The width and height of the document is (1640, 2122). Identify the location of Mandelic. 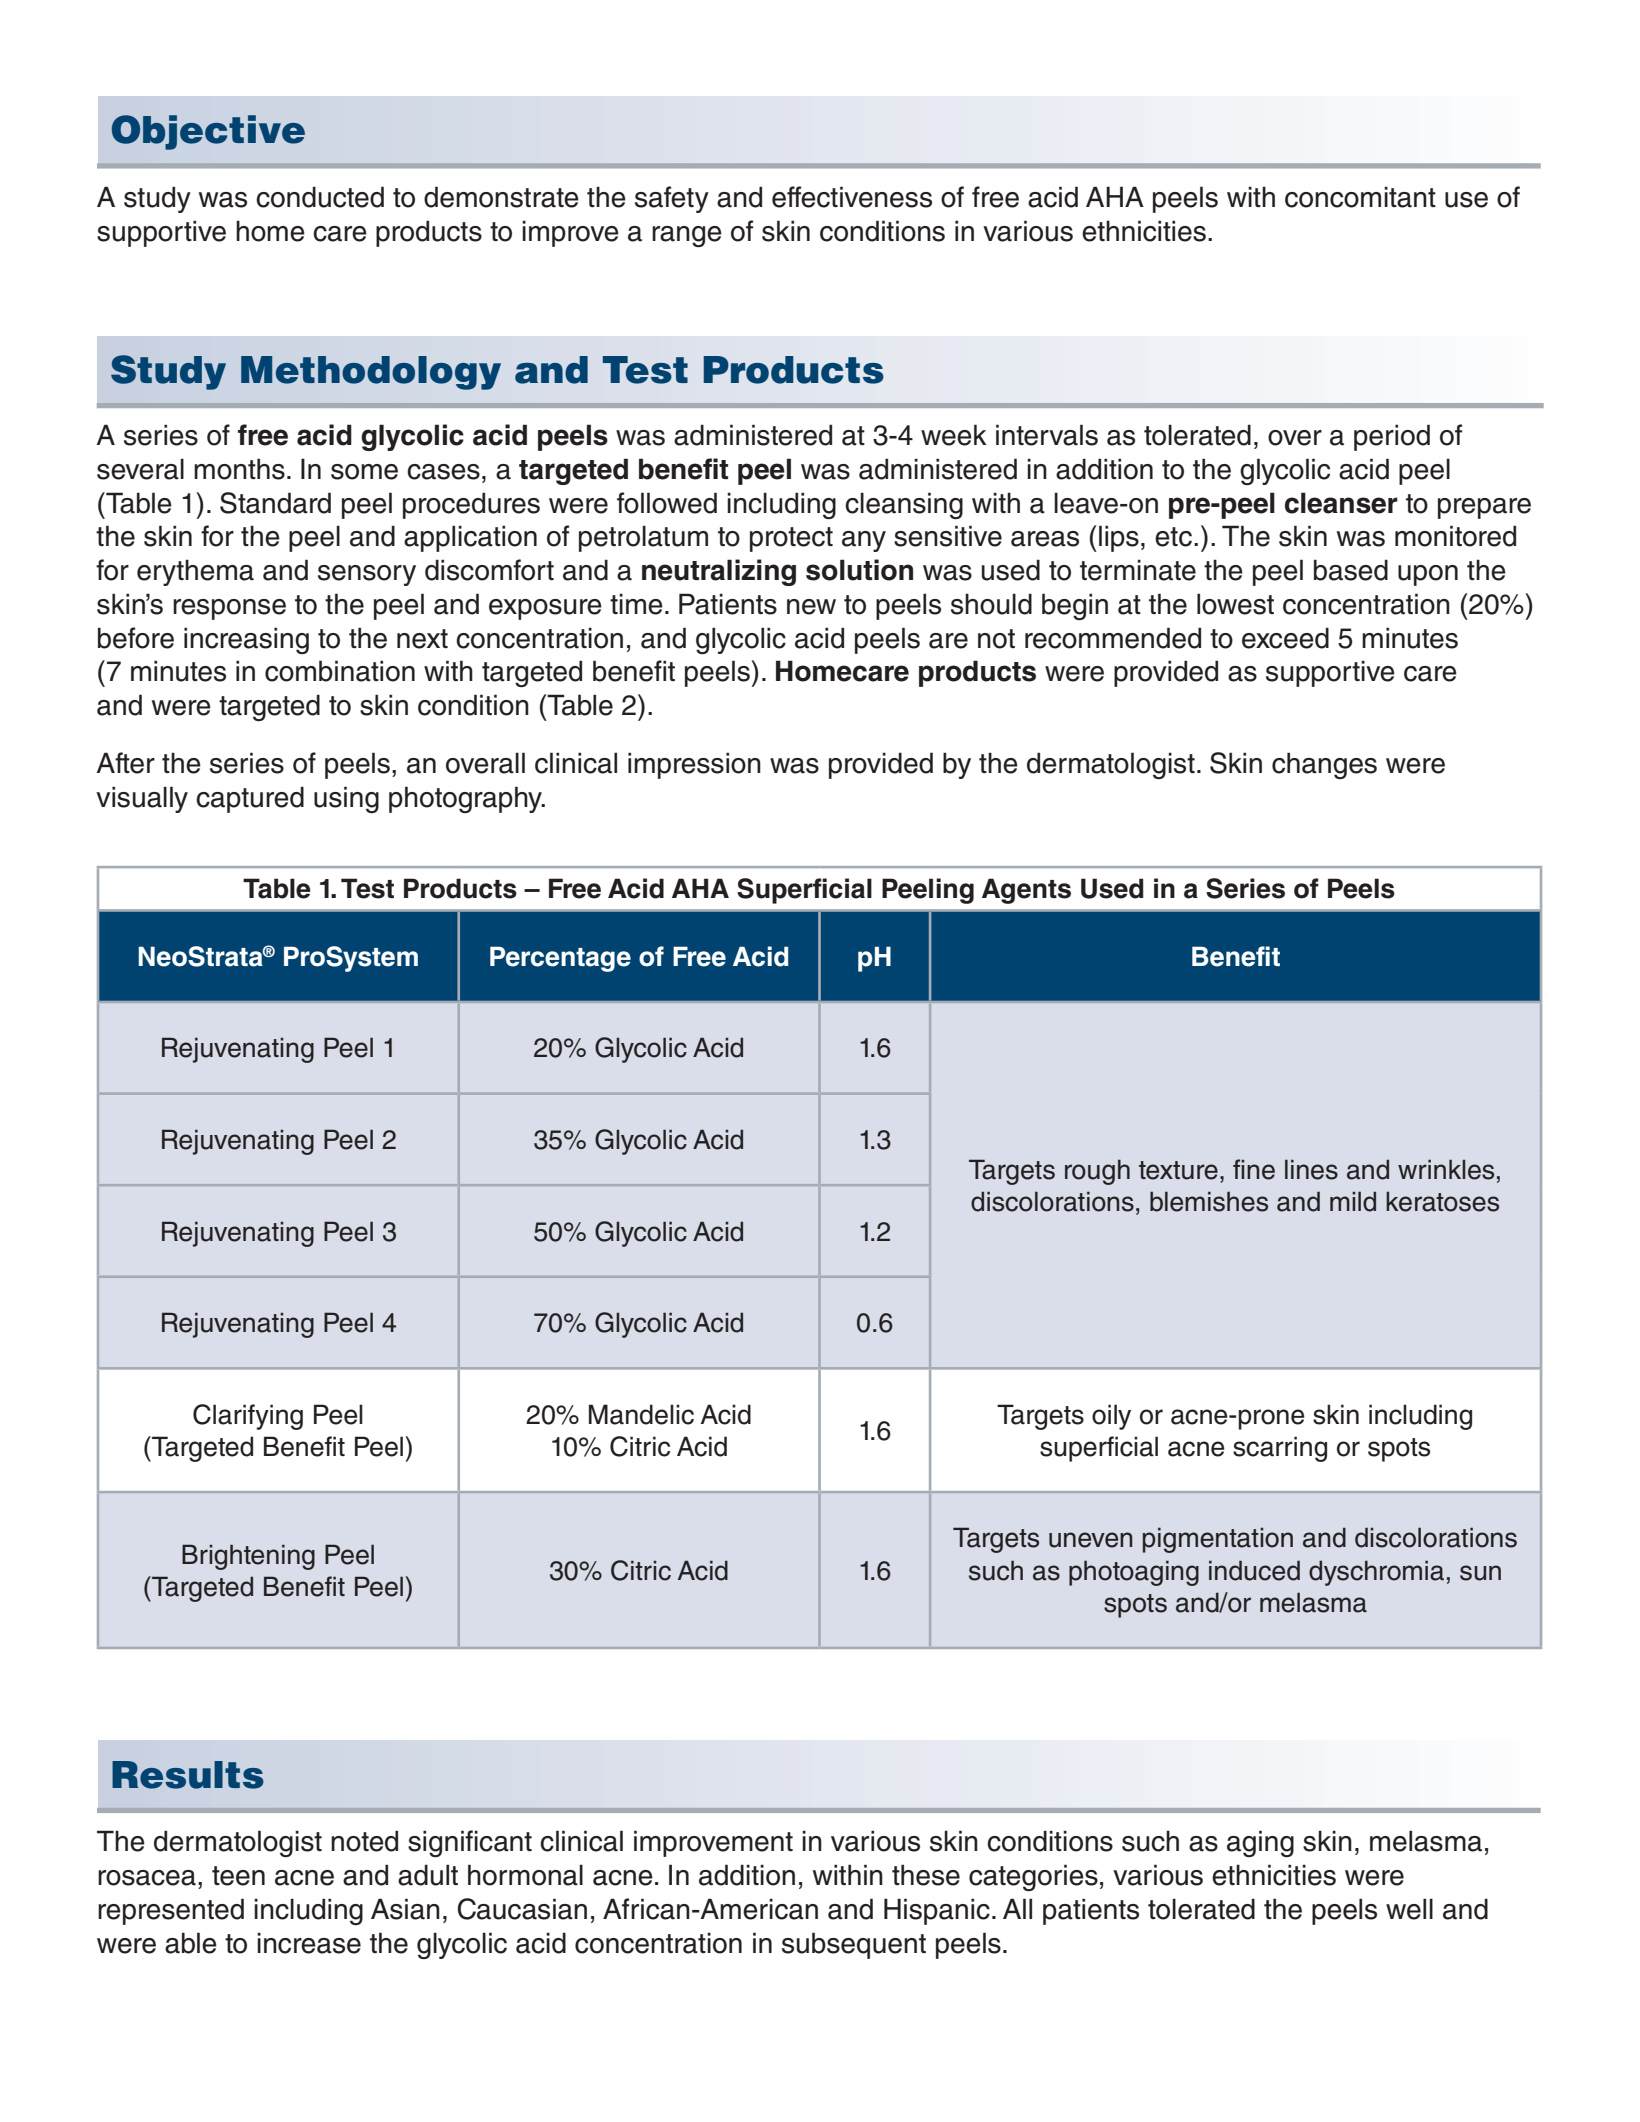
(641, 1414).
